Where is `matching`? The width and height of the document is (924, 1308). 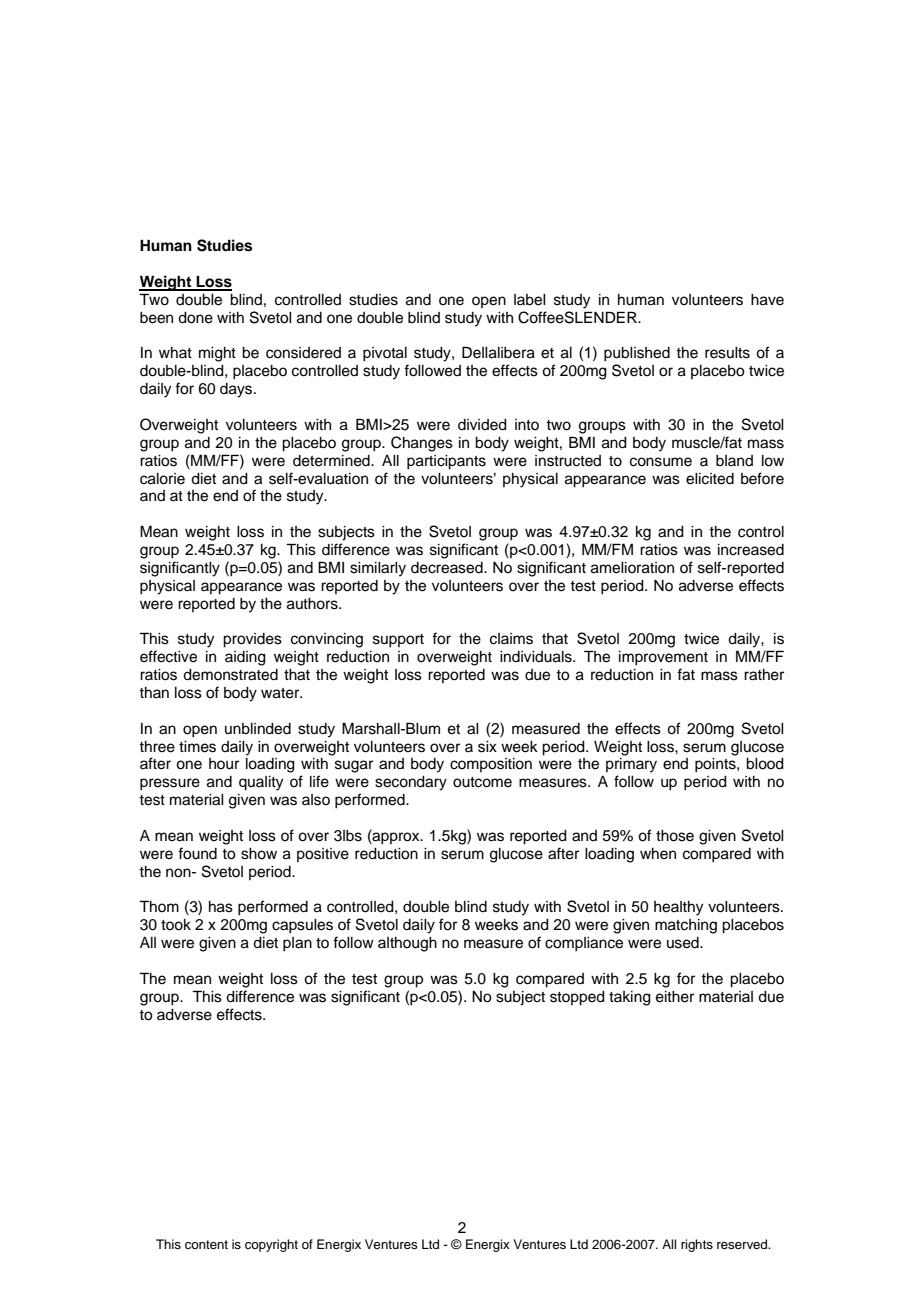
matching is located at coordinates (686, 926).
